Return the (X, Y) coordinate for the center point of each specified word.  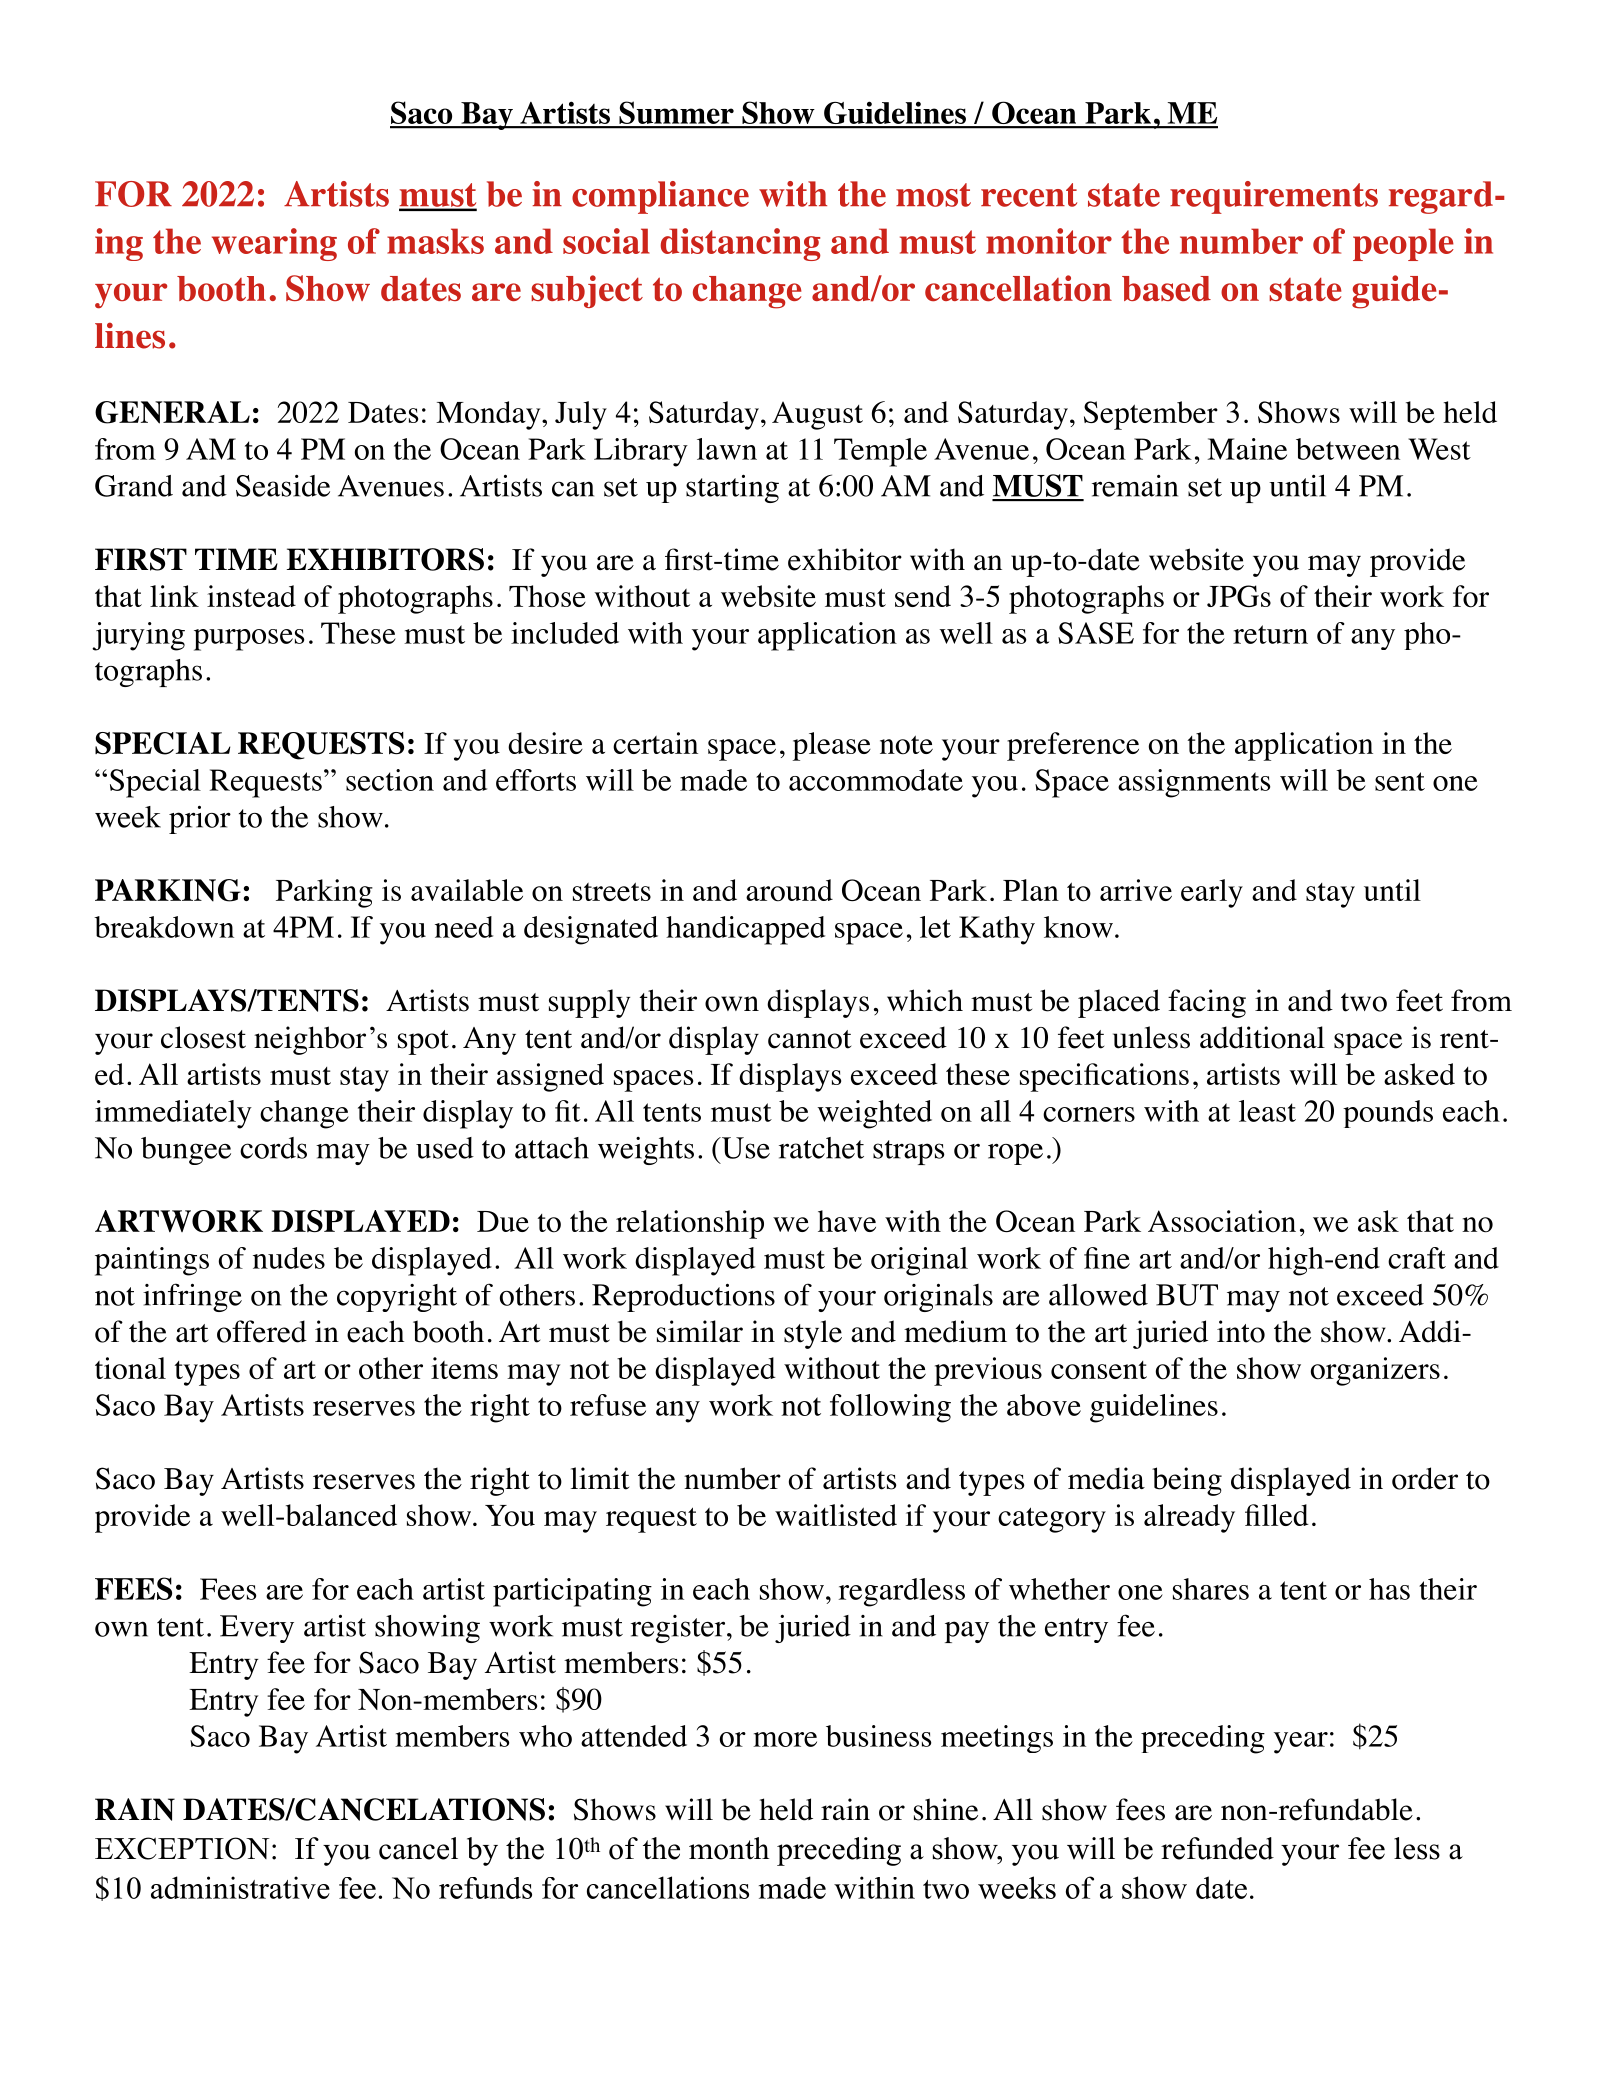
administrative (240, 1887)
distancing (740, 244)
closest (203, 1037)
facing (1207, 1003)
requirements (1274, 197)
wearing (274, 244)
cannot (809, 1039)
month (729, 1848)
